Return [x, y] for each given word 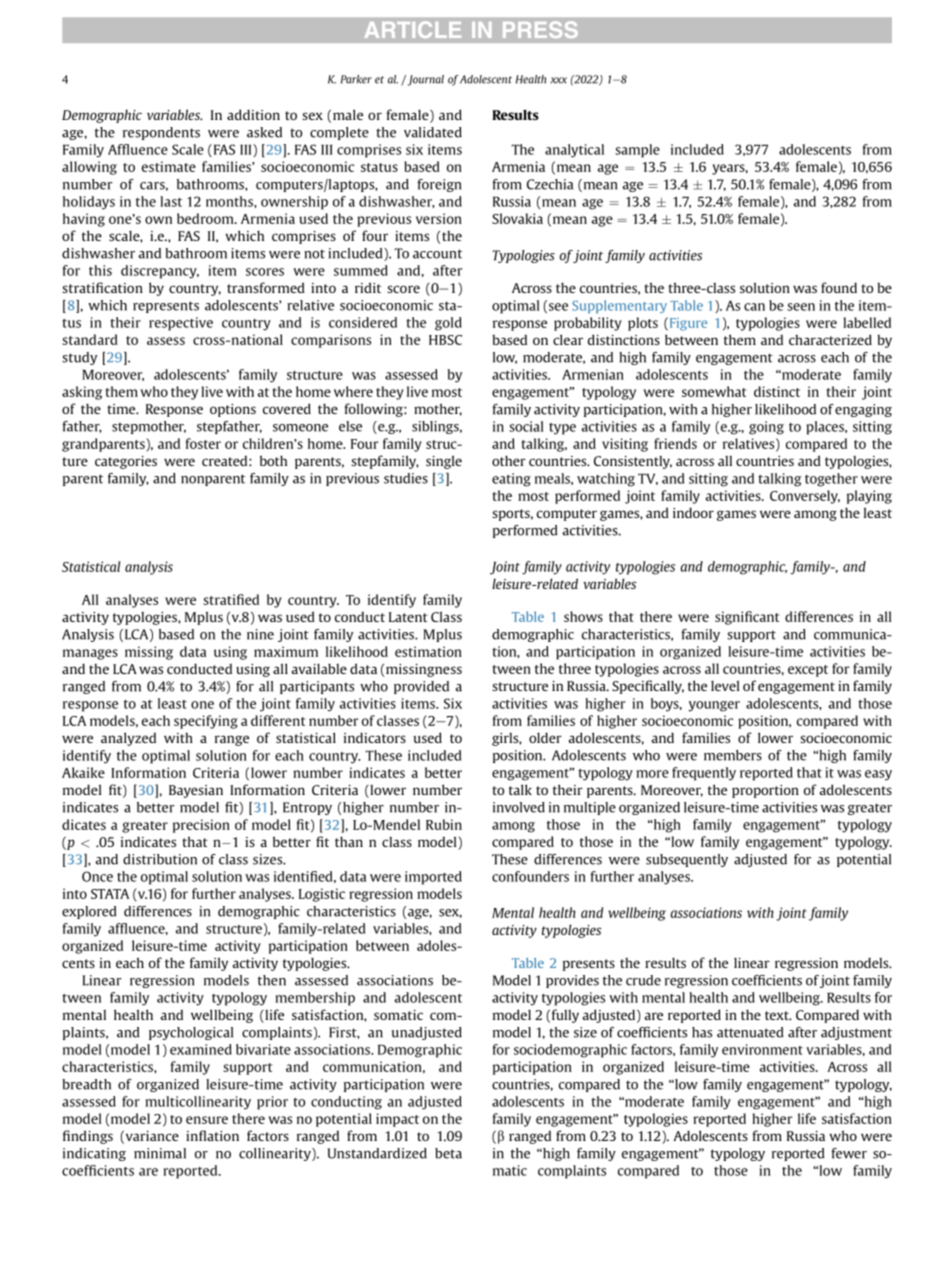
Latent [408, 617]
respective [181, 324]
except [808, 671]
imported [433, 878]
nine [260, 634]
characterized [830, 339]
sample [637, 151]
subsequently [687, 860]
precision [201, 826]
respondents [161, 133]
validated [433, 132]
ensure [207, 1120]
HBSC [445, 340]
